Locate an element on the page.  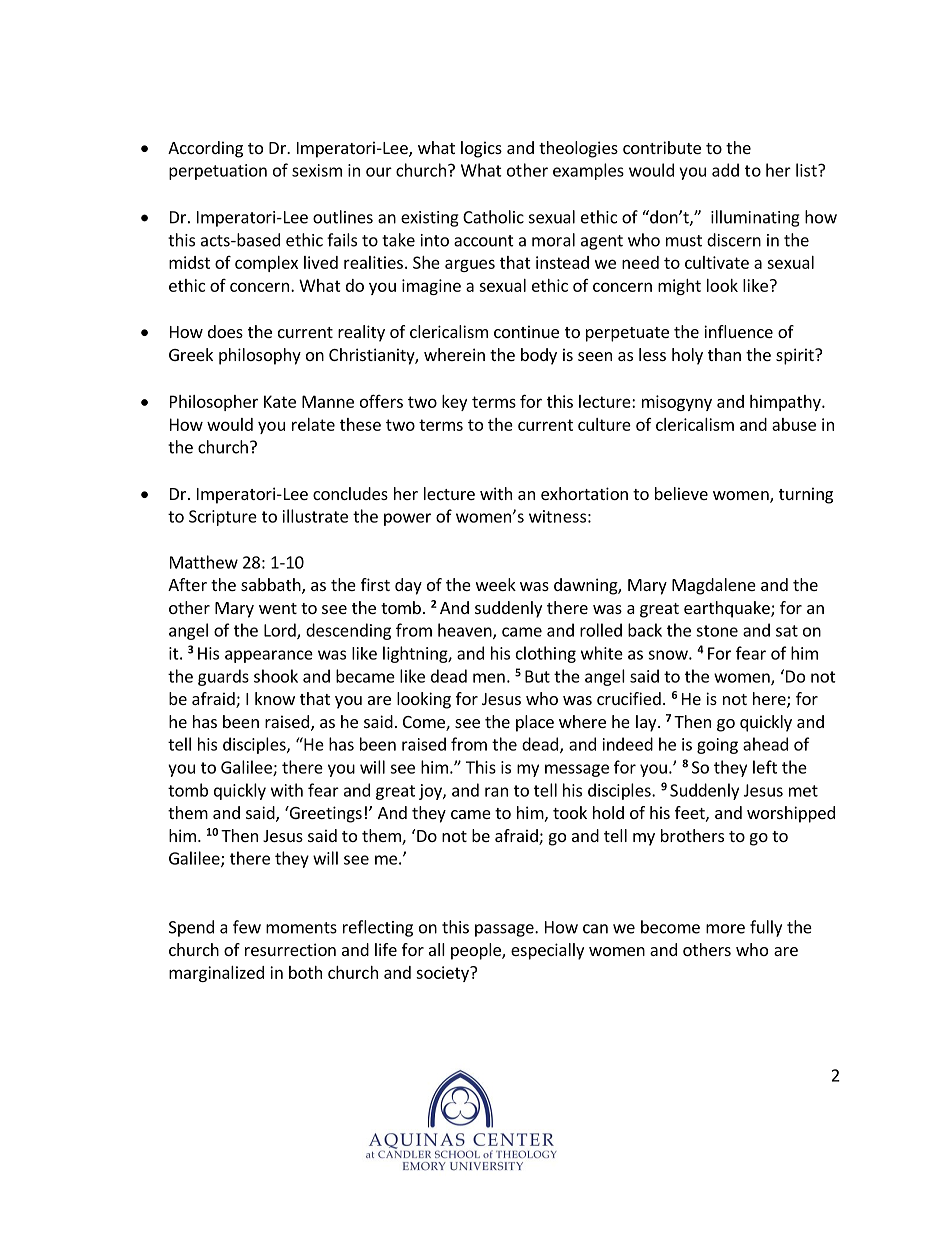
Kate is located at coordinates (280, 401).
